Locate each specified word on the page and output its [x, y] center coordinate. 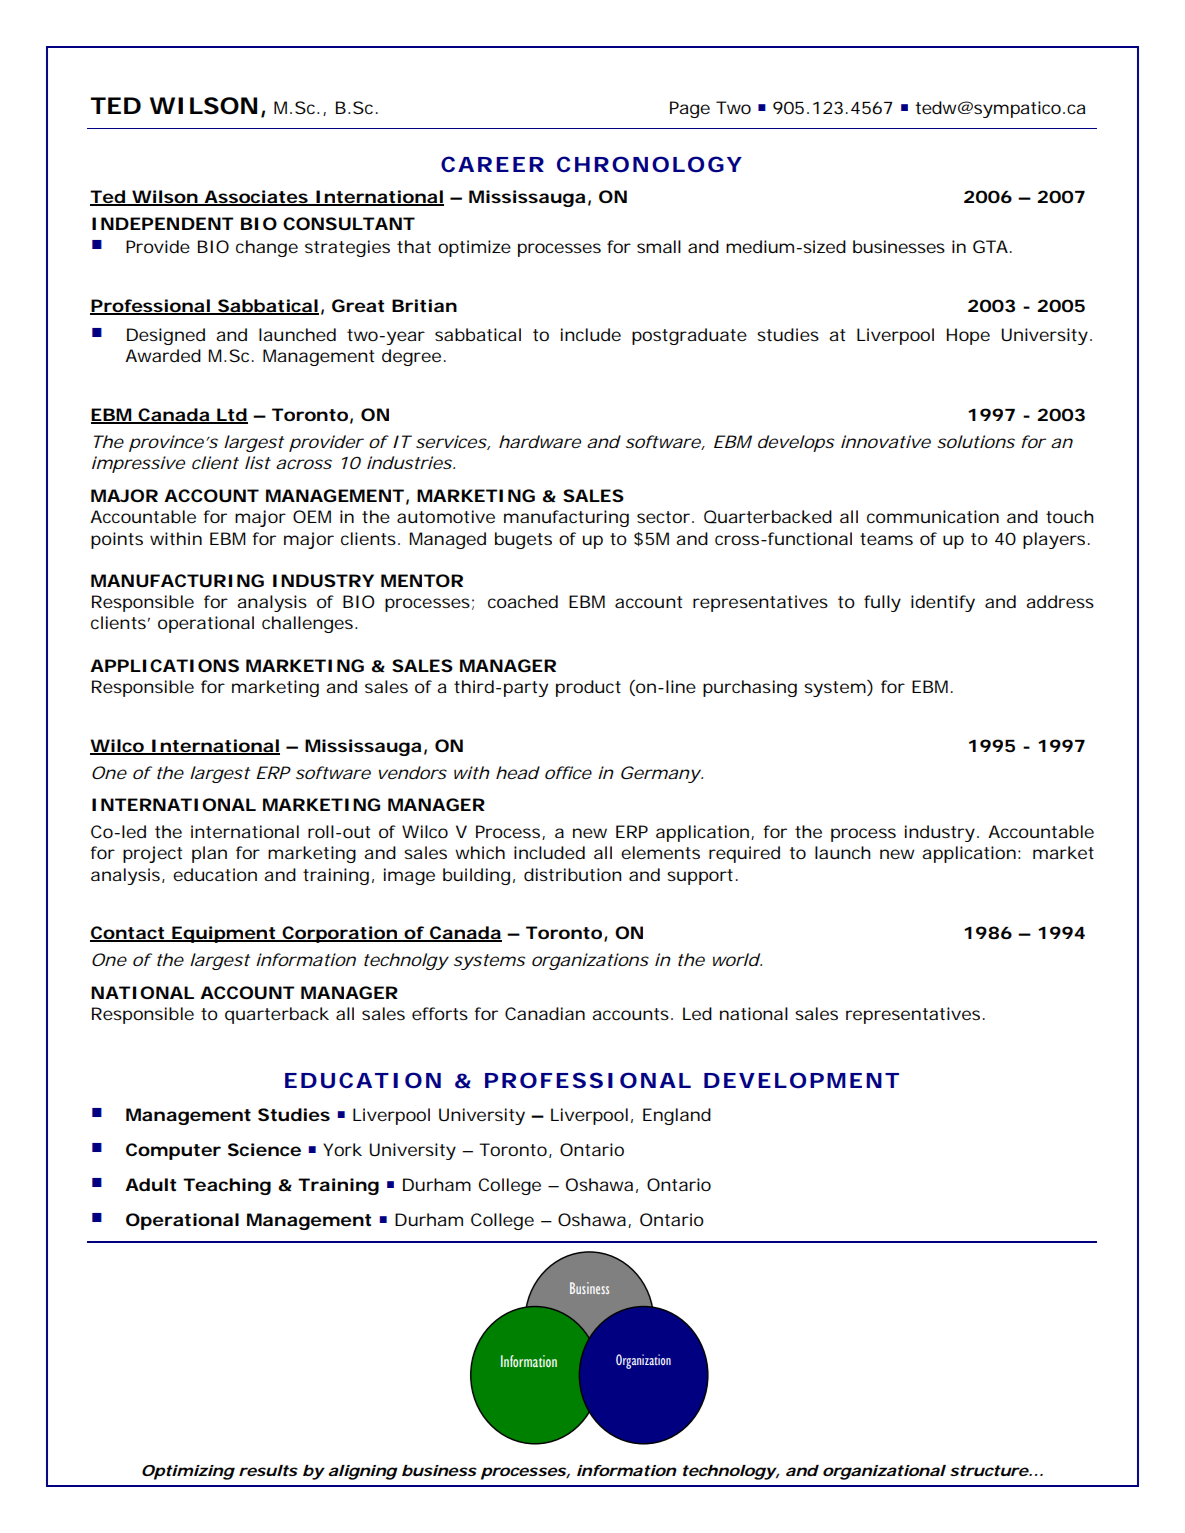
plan [209, 854]
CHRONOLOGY [649, 164]
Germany [660, 774]
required [744, 854]
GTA [990, 246]
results [268, 1470]
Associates [255, 198]
